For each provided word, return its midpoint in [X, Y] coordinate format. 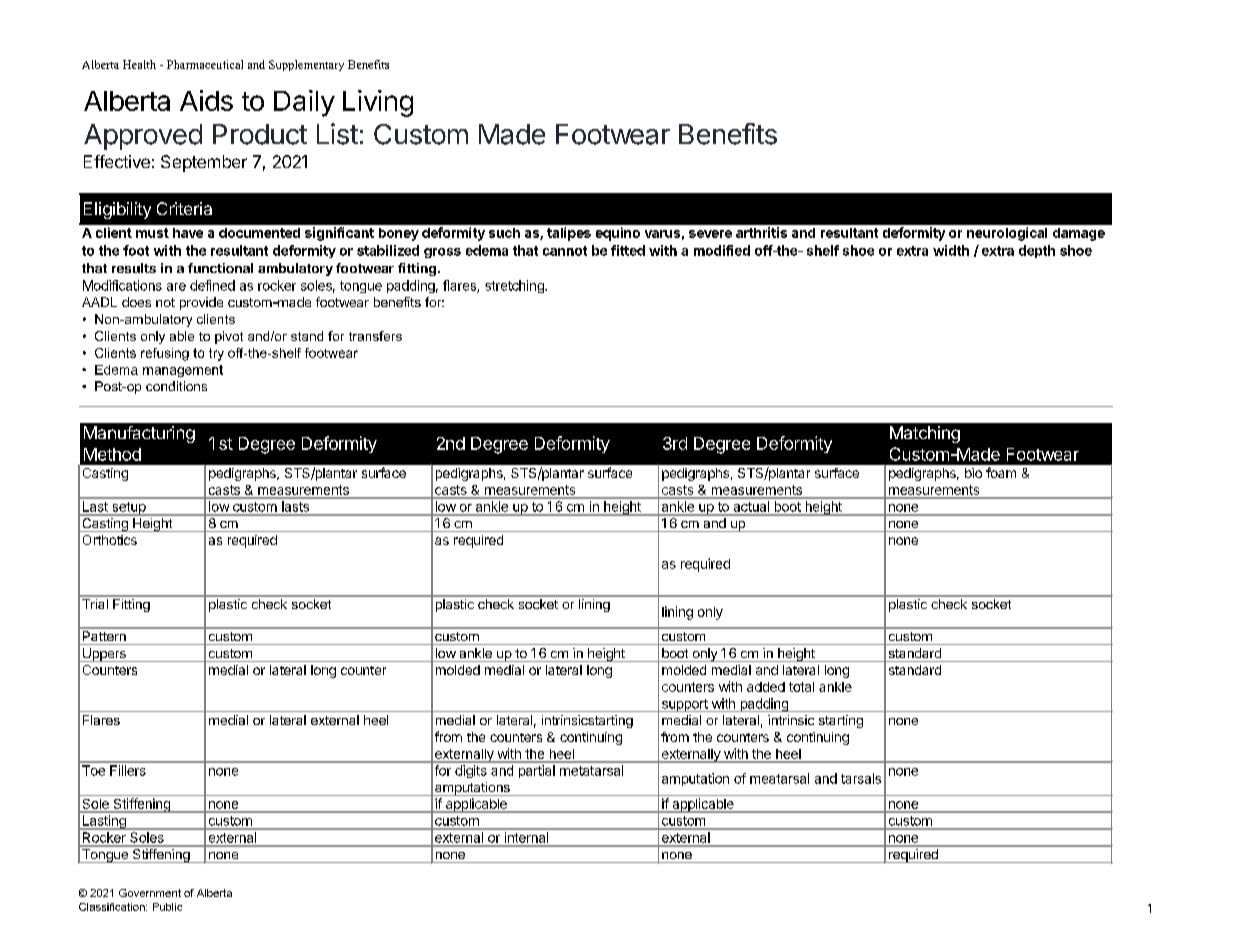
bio [973, 473]
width [951, 250]
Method [112, 454]
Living [378, 103]
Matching [925, 434]
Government [150, 893]
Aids [206, 100]
